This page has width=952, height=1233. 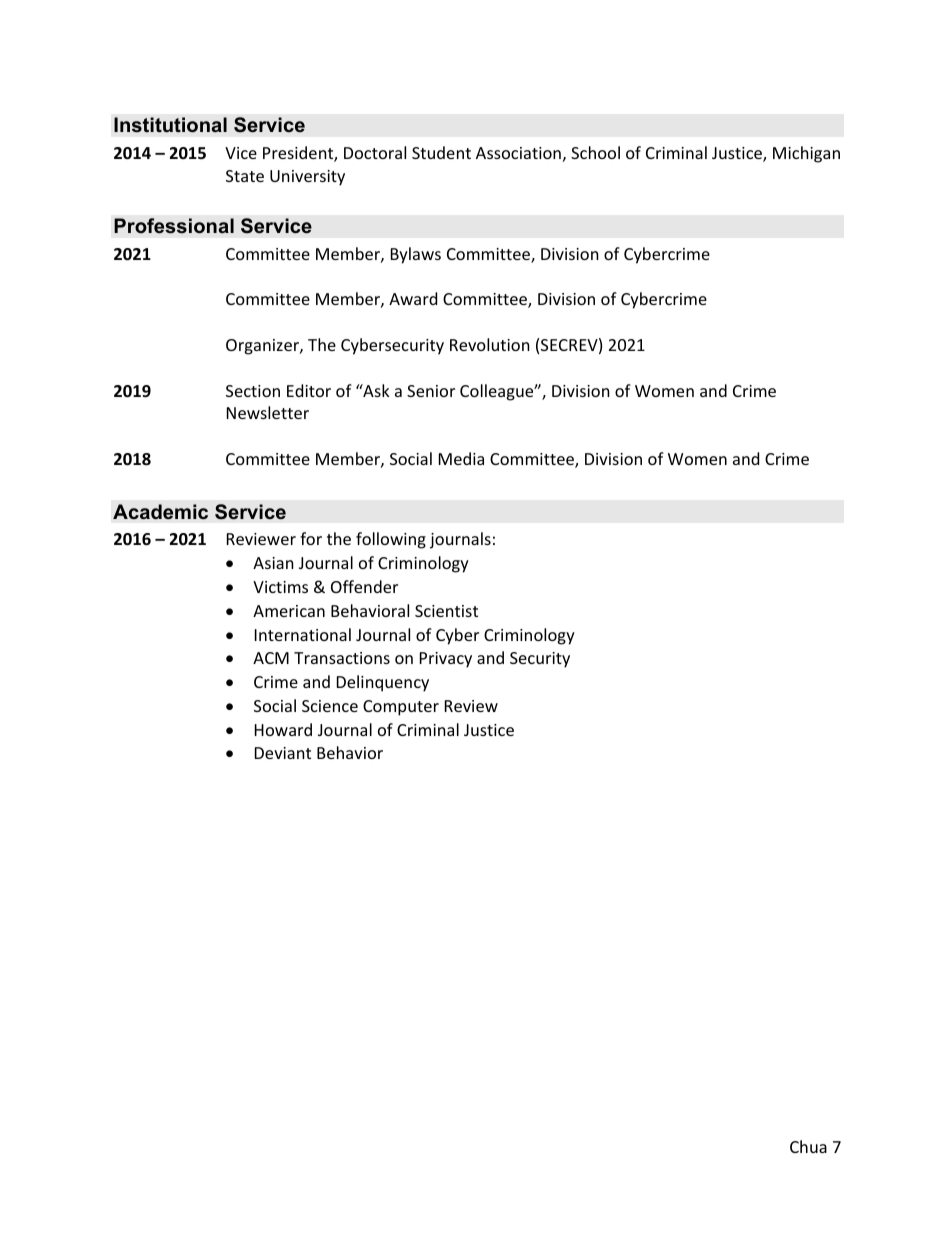 What do you see at coordinates (283, 753) in the page?
I see `Deviant` at bounding box center [283, 753].
